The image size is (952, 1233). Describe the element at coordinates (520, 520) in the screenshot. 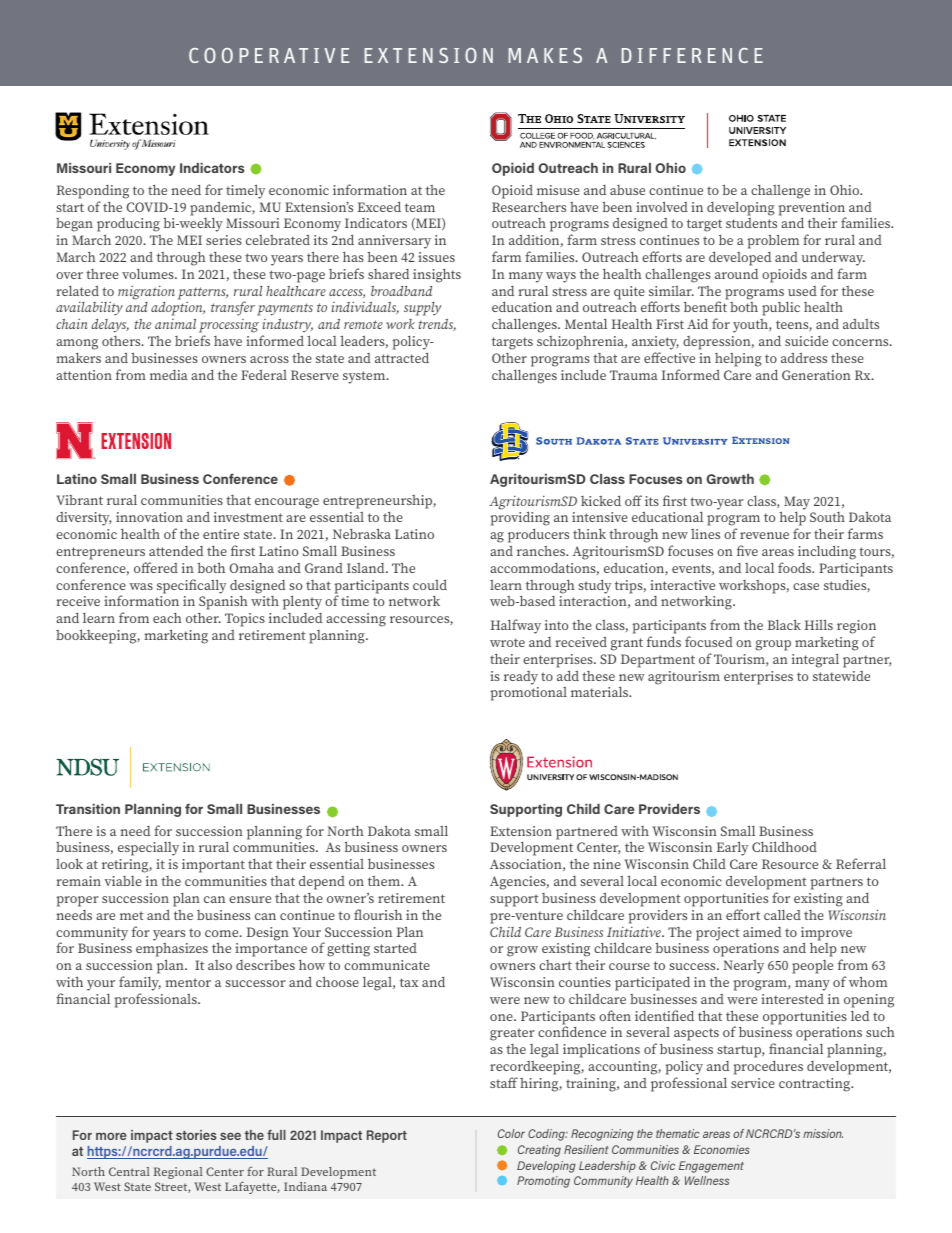

I see `providing` at that location.
